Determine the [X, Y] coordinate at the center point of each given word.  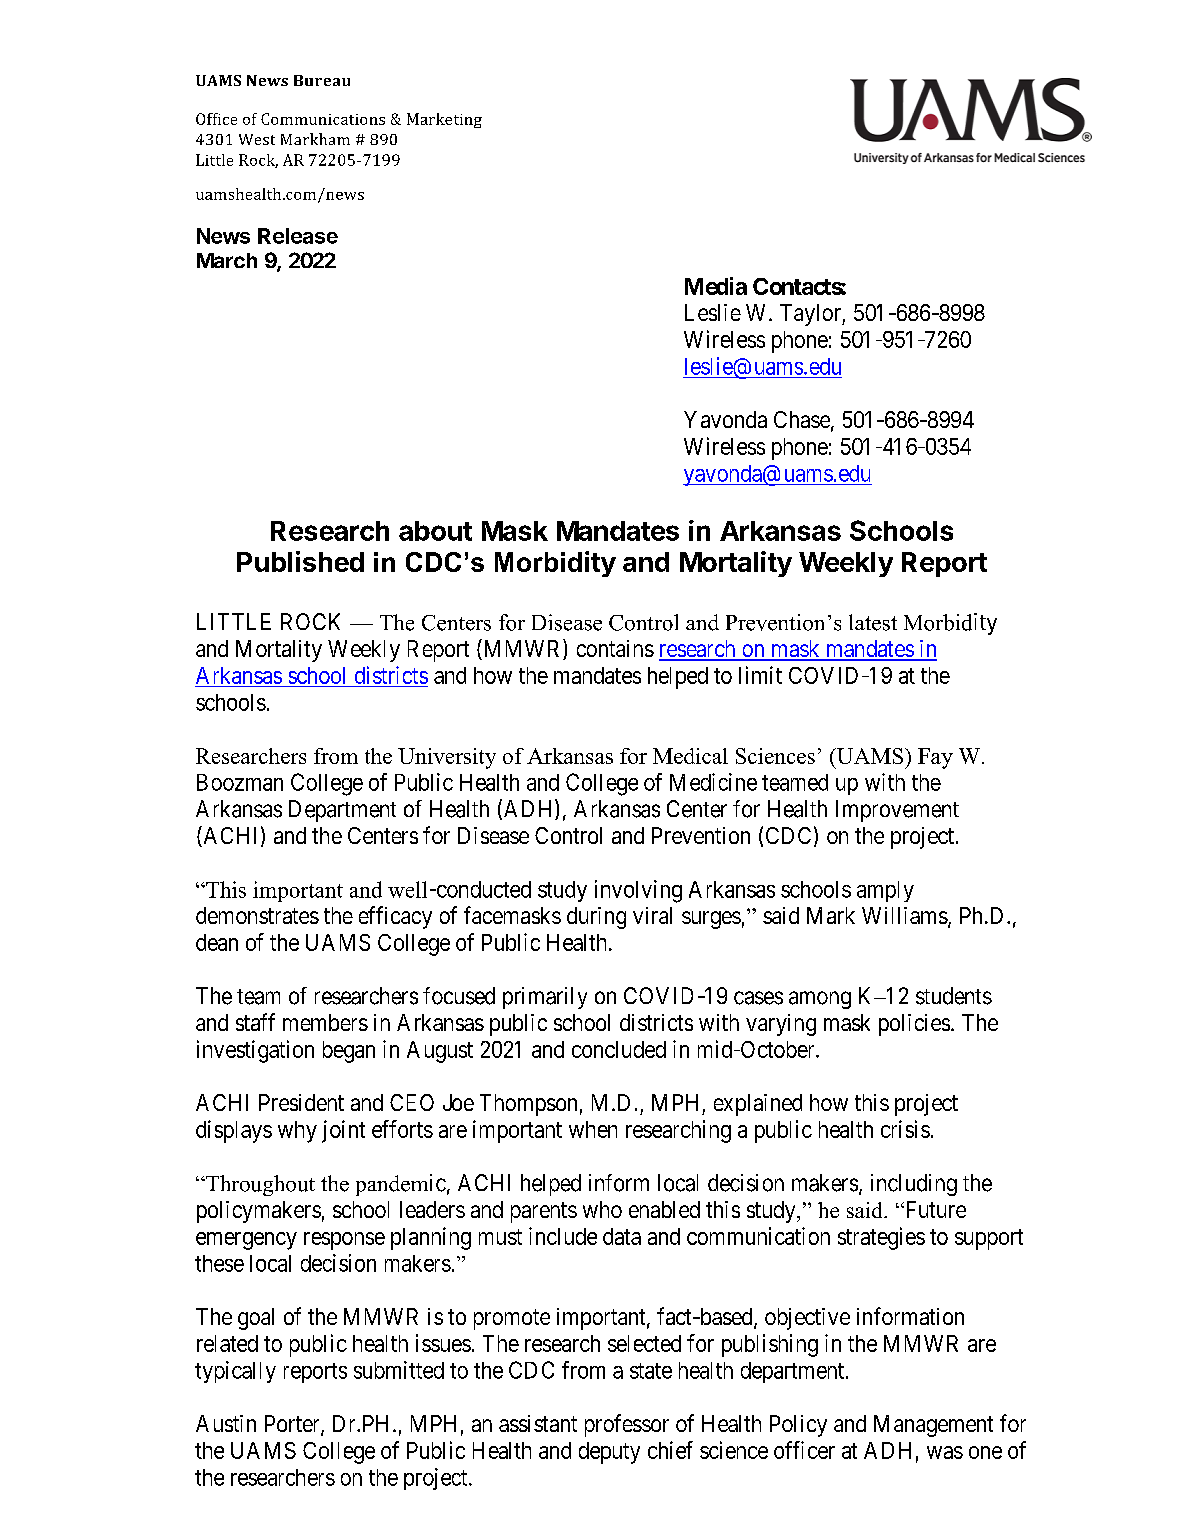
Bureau [322, 80]
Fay [935, 758]
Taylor [811, 315]
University [447, 758]
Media [716, 286]
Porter [293, 1425]
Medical [690, 756]
